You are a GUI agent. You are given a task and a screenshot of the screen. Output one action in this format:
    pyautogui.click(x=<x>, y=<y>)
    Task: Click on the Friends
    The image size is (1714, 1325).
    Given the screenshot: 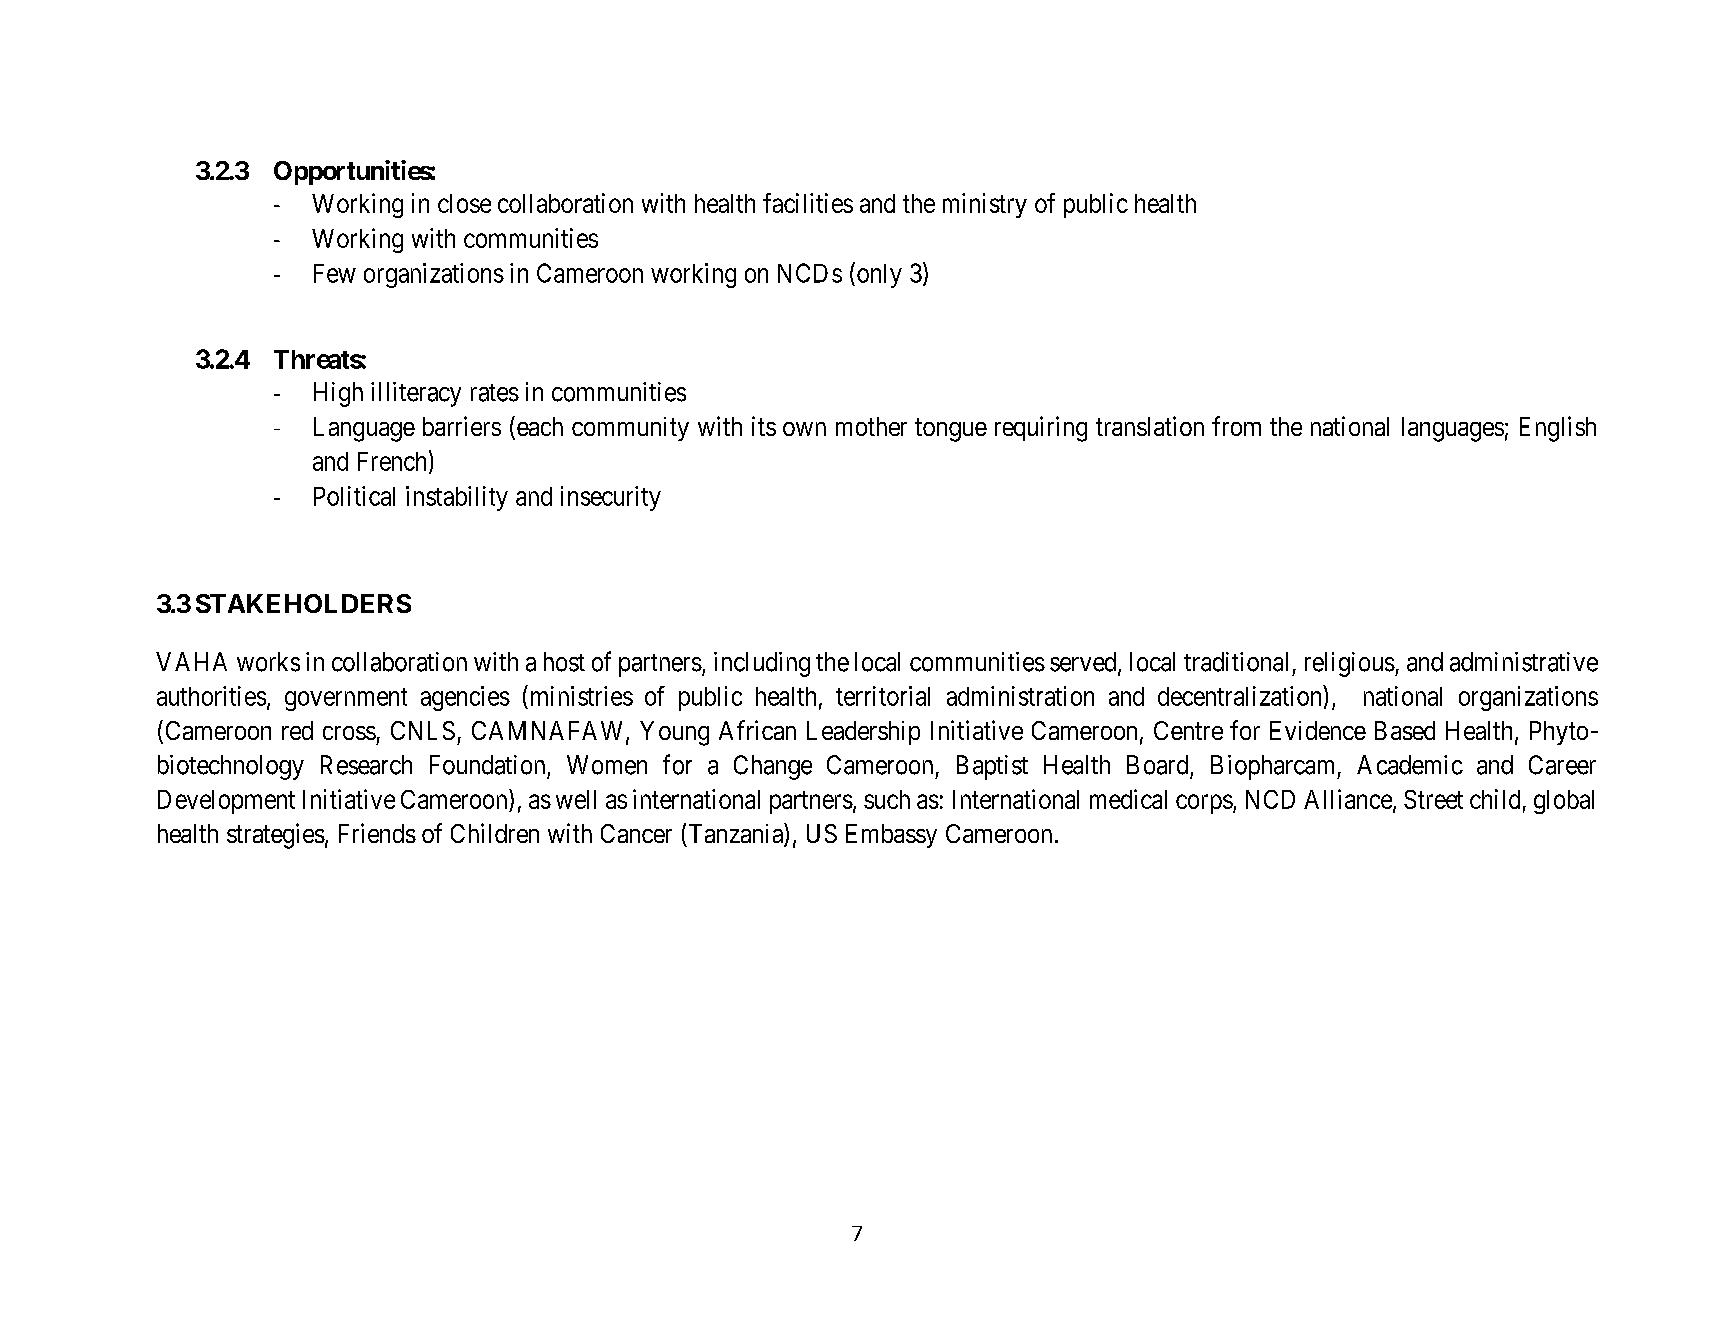 What is the action you would take?
    pyautogui.click(x=377, y=833)
